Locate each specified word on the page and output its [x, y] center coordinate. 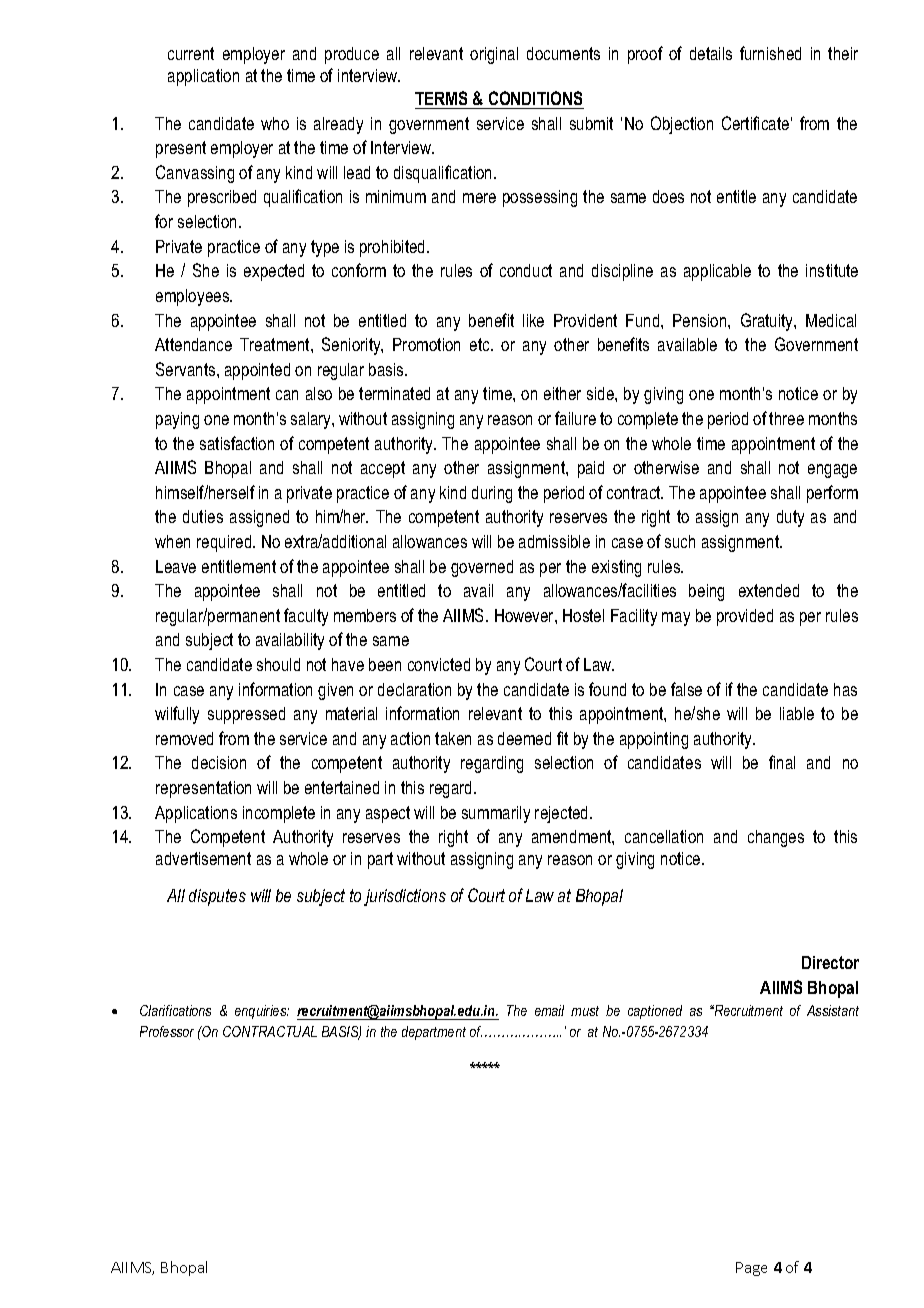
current [191, 53]
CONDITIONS [535, 98]
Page [751, 1269]
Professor [167, 1031]
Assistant [833, 1010]
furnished [770, 53]
